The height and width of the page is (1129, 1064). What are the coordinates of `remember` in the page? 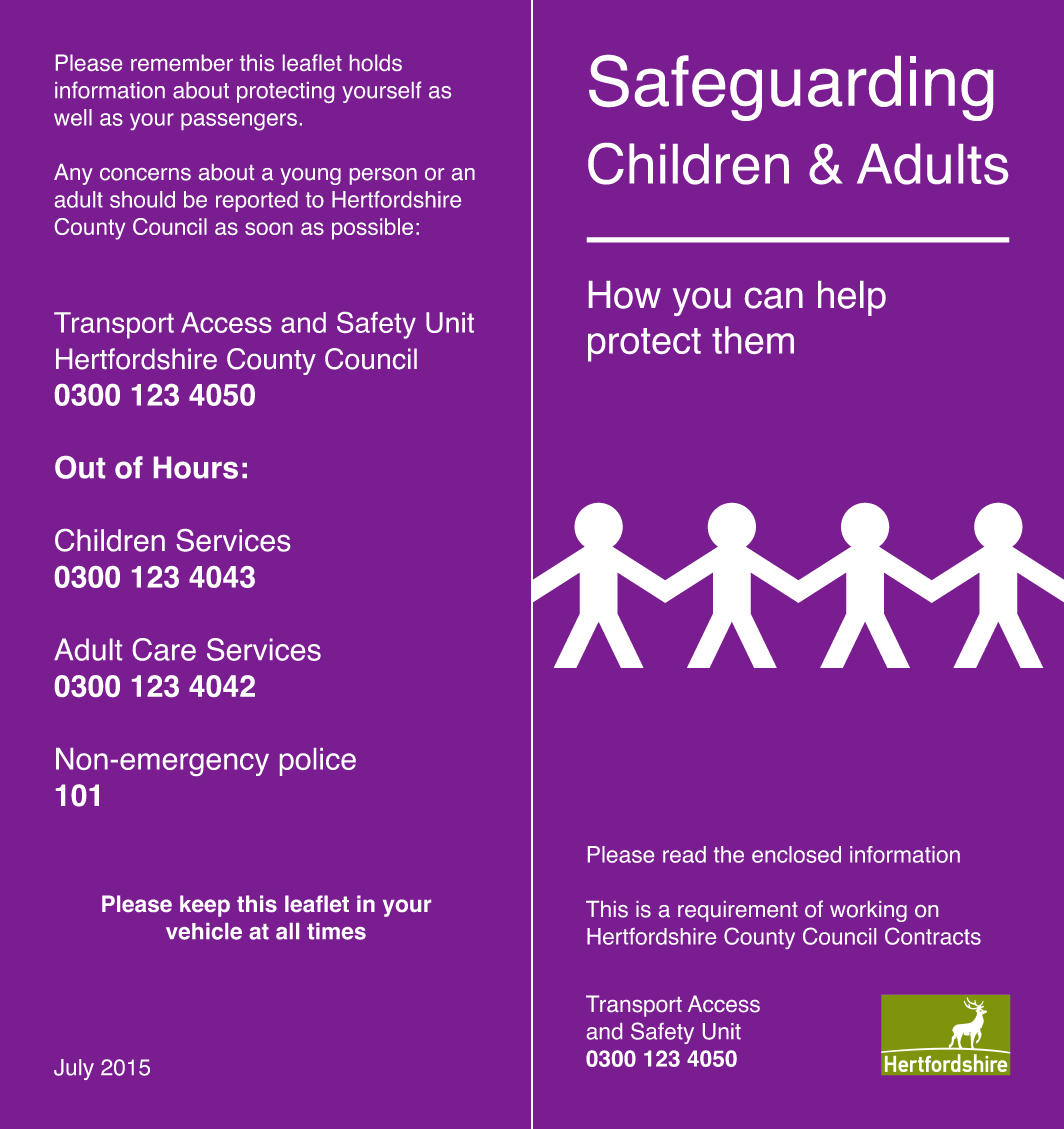 It's located at (182, 62).
